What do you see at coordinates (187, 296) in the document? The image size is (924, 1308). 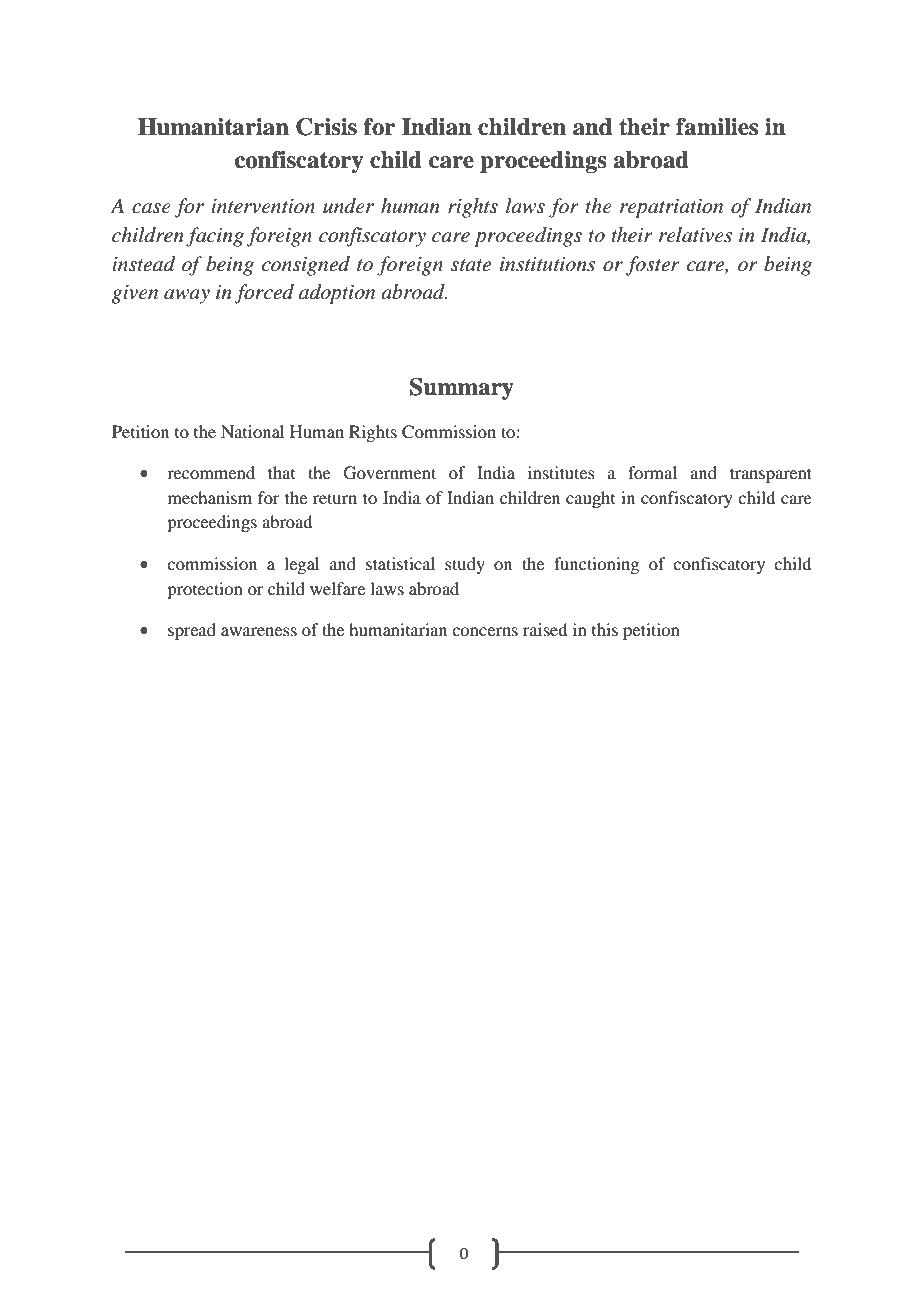 I see `away` at bounding box center [187, 296].
